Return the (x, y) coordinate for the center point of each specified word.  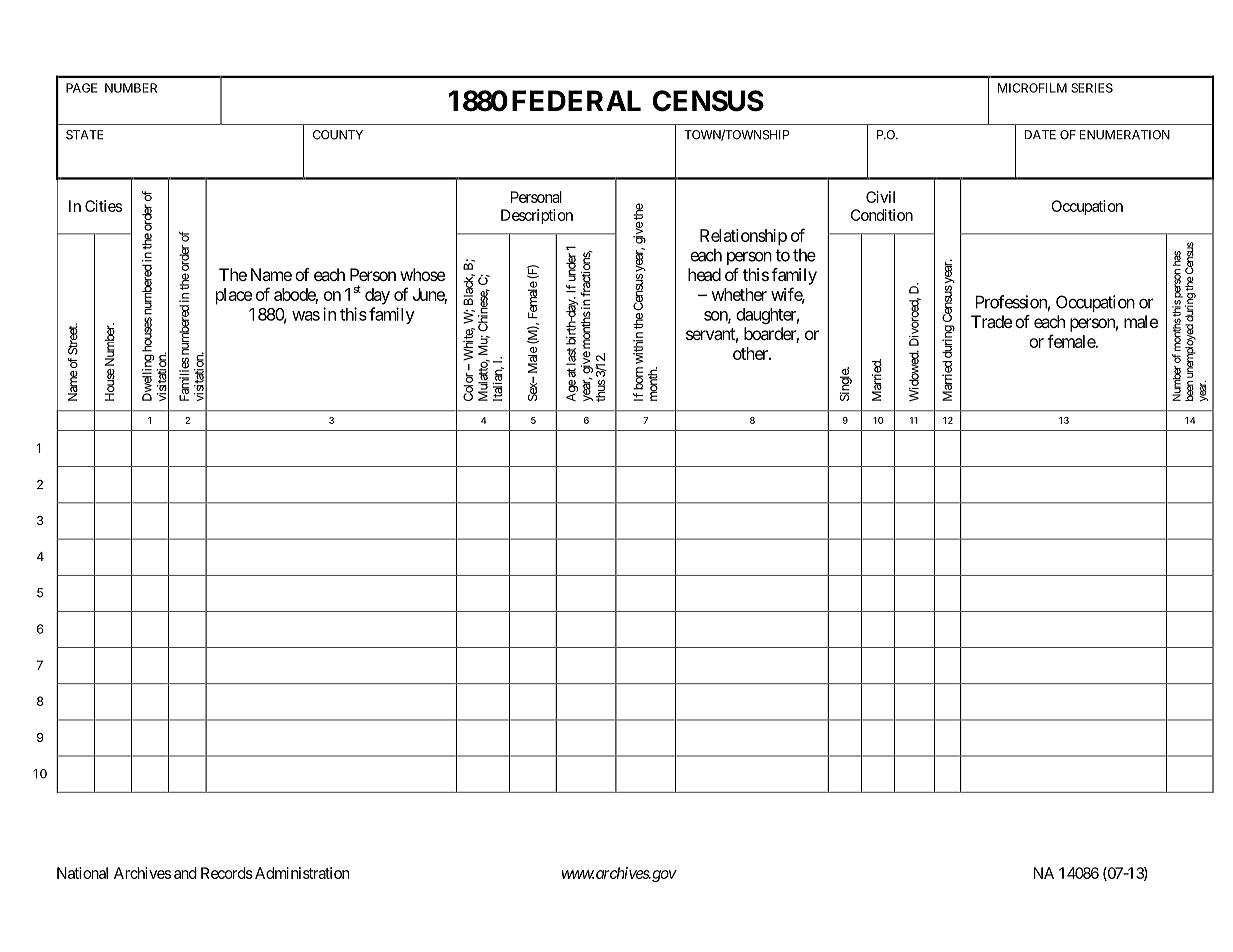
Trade (991, 321)
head (704, 274)
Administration (302, 873)
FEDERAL (576, 100)
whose (422, 274)
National (82, 873)
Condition (882, 215)
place (234, 296)
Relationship (743, 237)
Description (537, 216)
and (185, 873)
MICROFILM (1032, 88)
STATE (84, 135)
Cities (103, 206)
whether (739, 294)
